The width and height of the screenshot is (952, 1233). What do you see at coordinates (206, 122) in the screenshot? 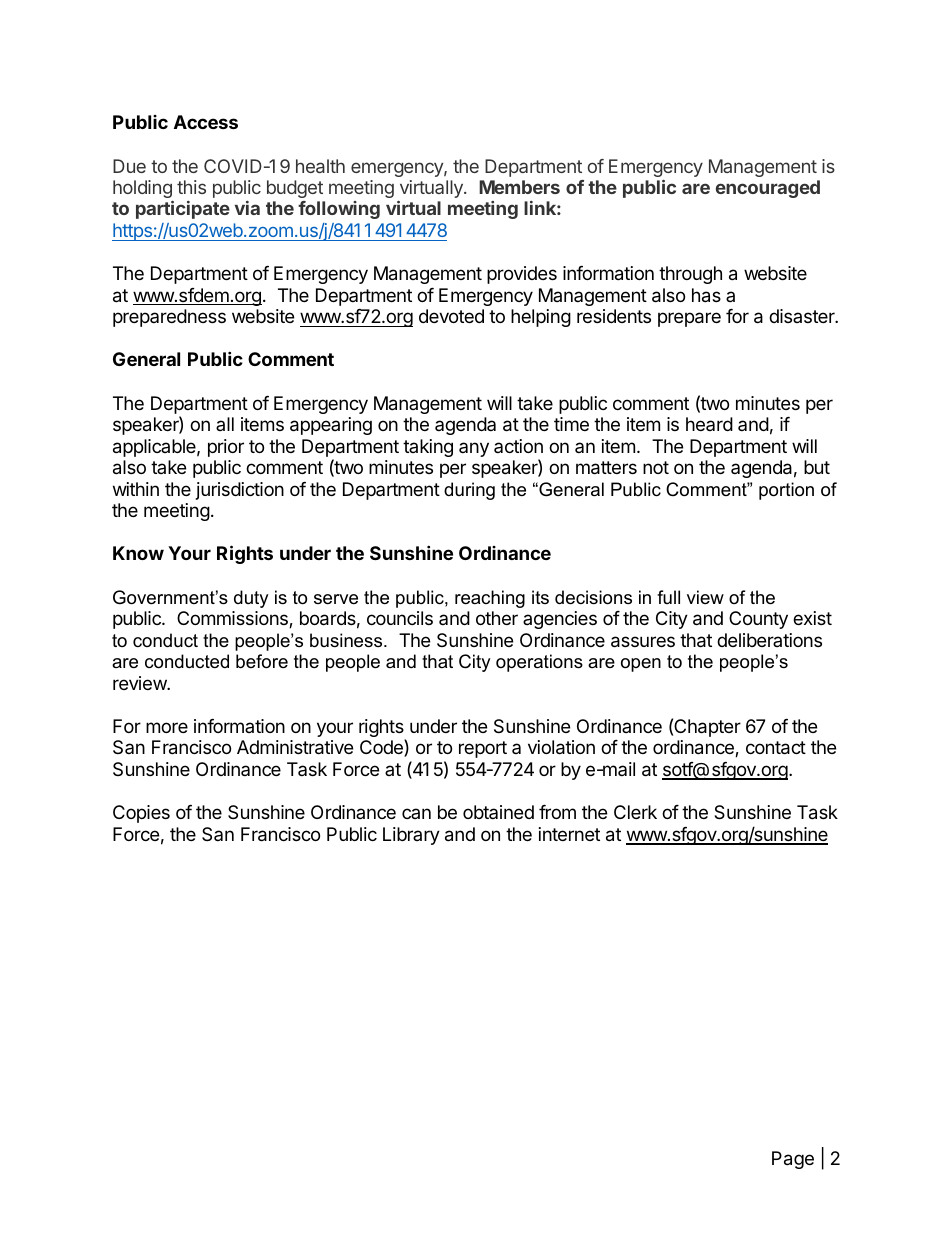
I see `Access` at bounding box center [206, 122].
